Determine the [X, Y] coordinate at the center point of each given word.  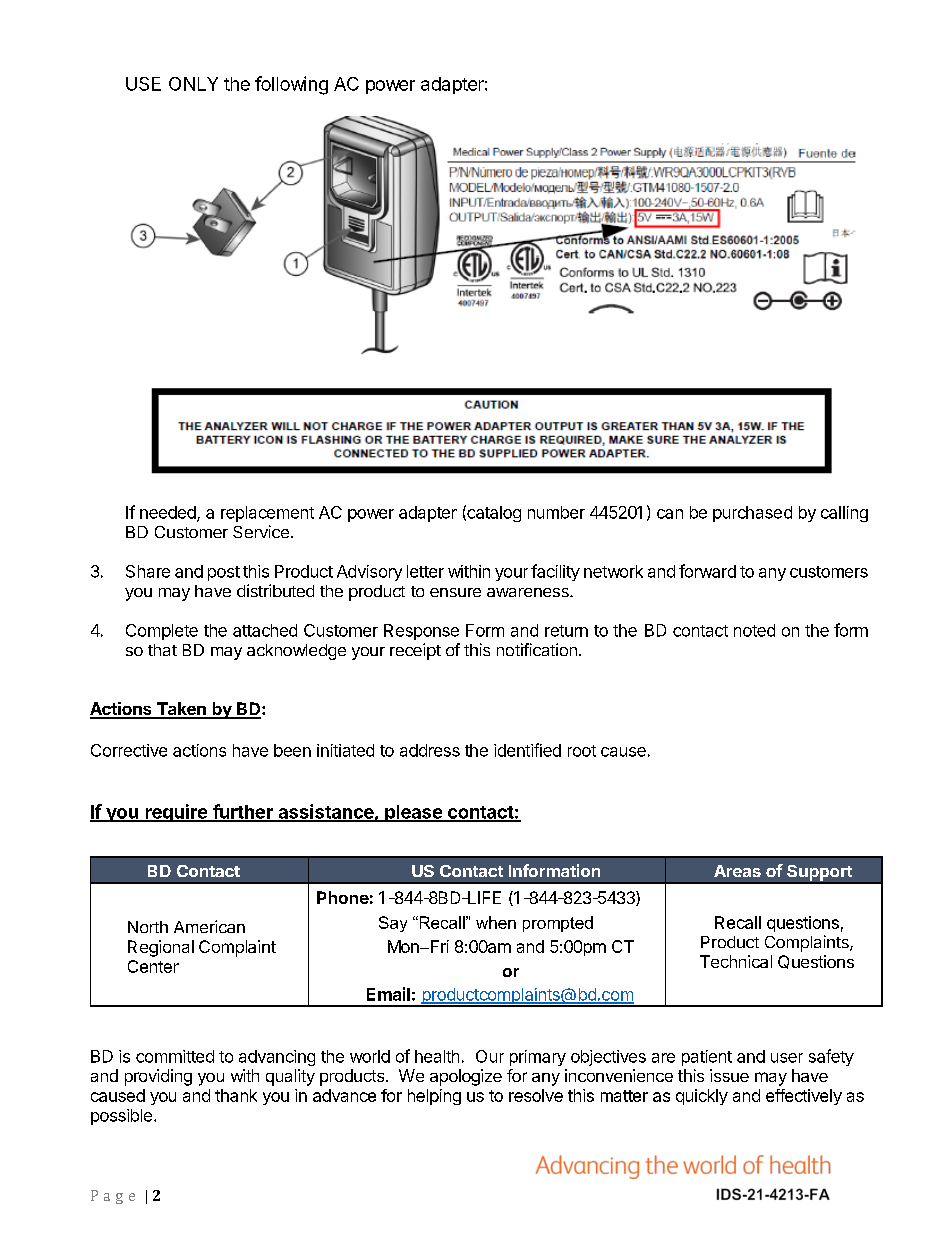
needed [169, 513]
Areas [737, 871]
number [556, 512]
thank [236, 1095]
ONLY [193, 84]
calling [844, 514]
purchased [752, 514]
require [176, 813]
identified [527, 750]
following [291, 85]
